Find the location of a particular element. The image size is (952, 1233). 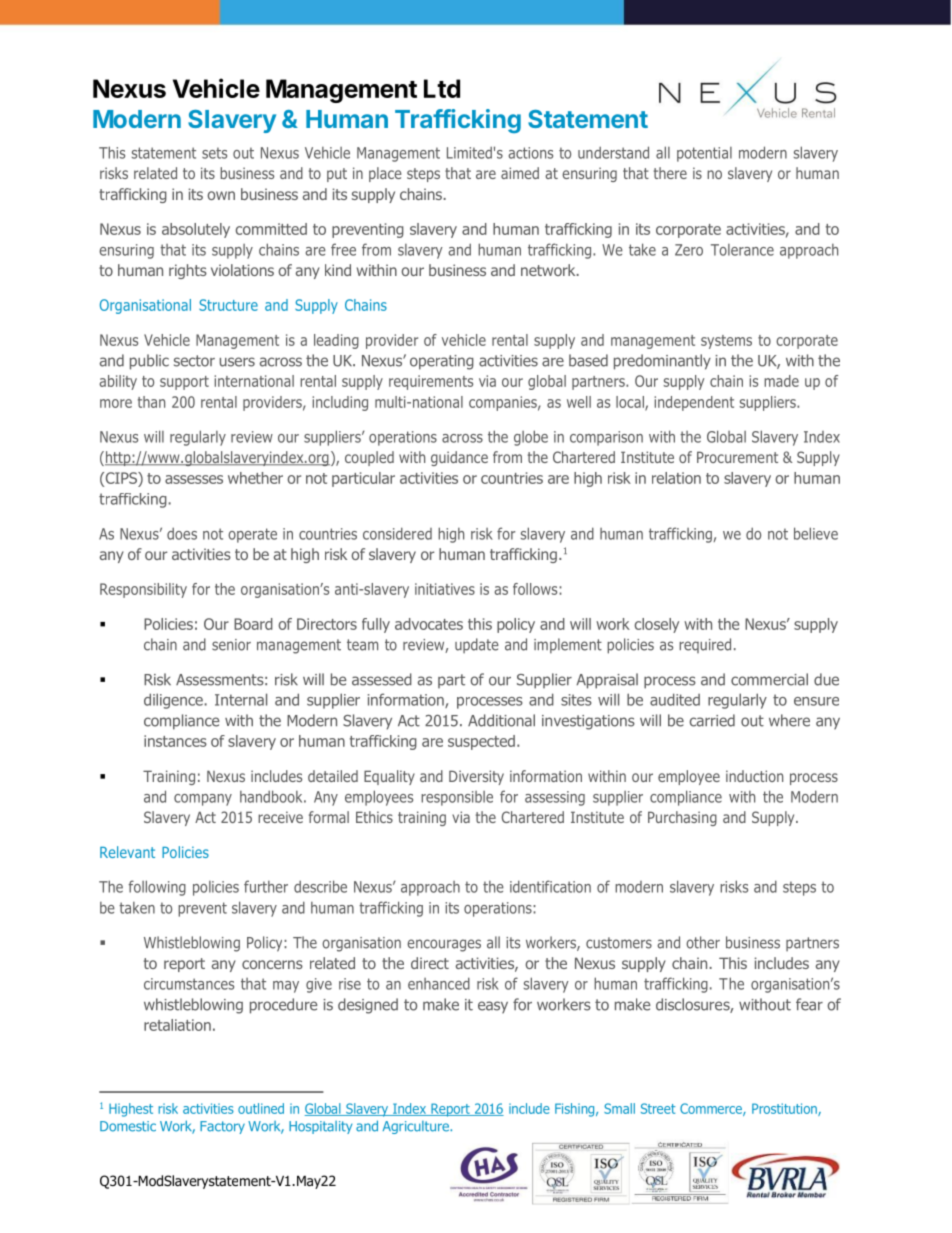

Diversity is located at coordinates (476, 777).
